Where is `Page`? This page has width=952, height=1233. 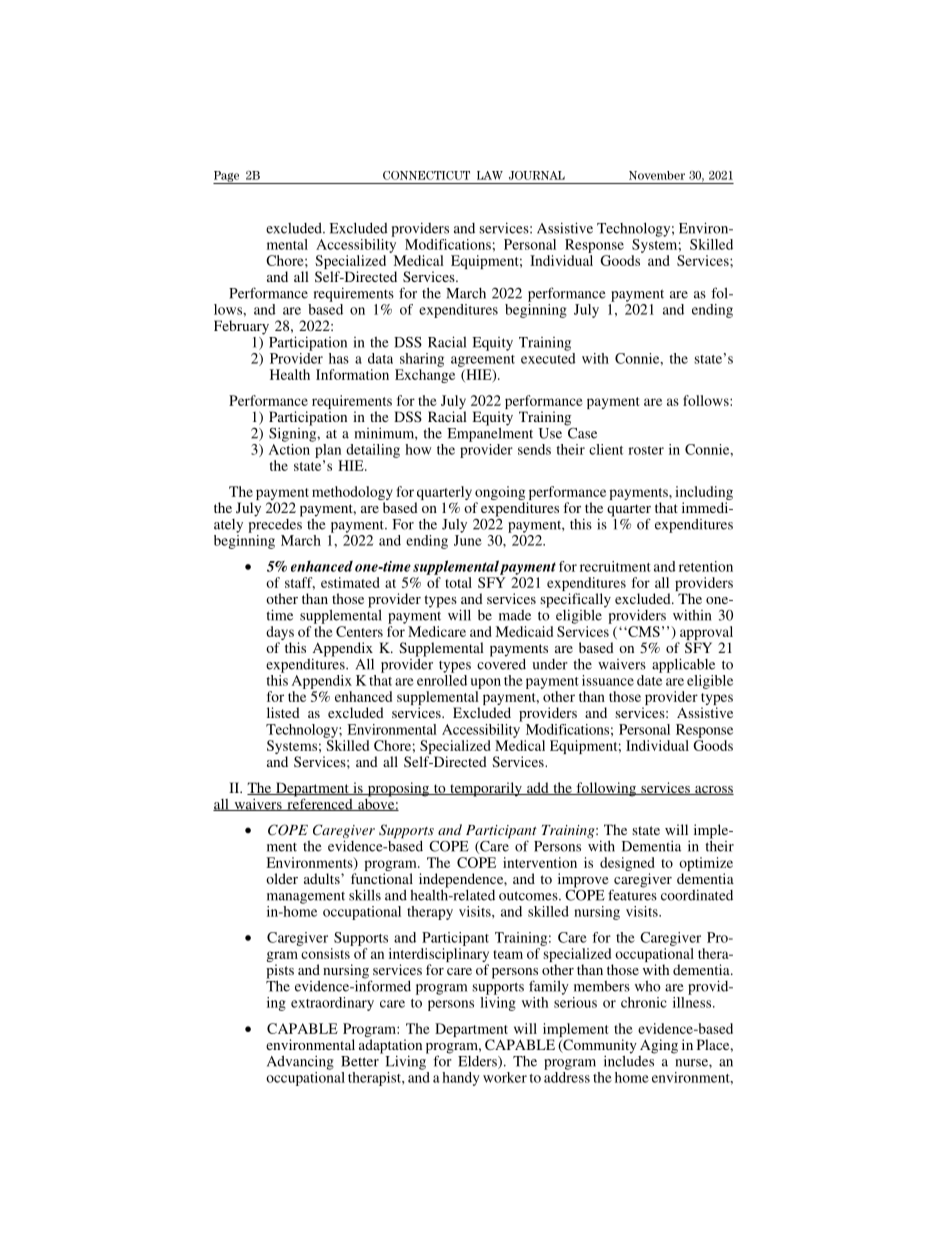 Page is located at coordinates (227, 177).
